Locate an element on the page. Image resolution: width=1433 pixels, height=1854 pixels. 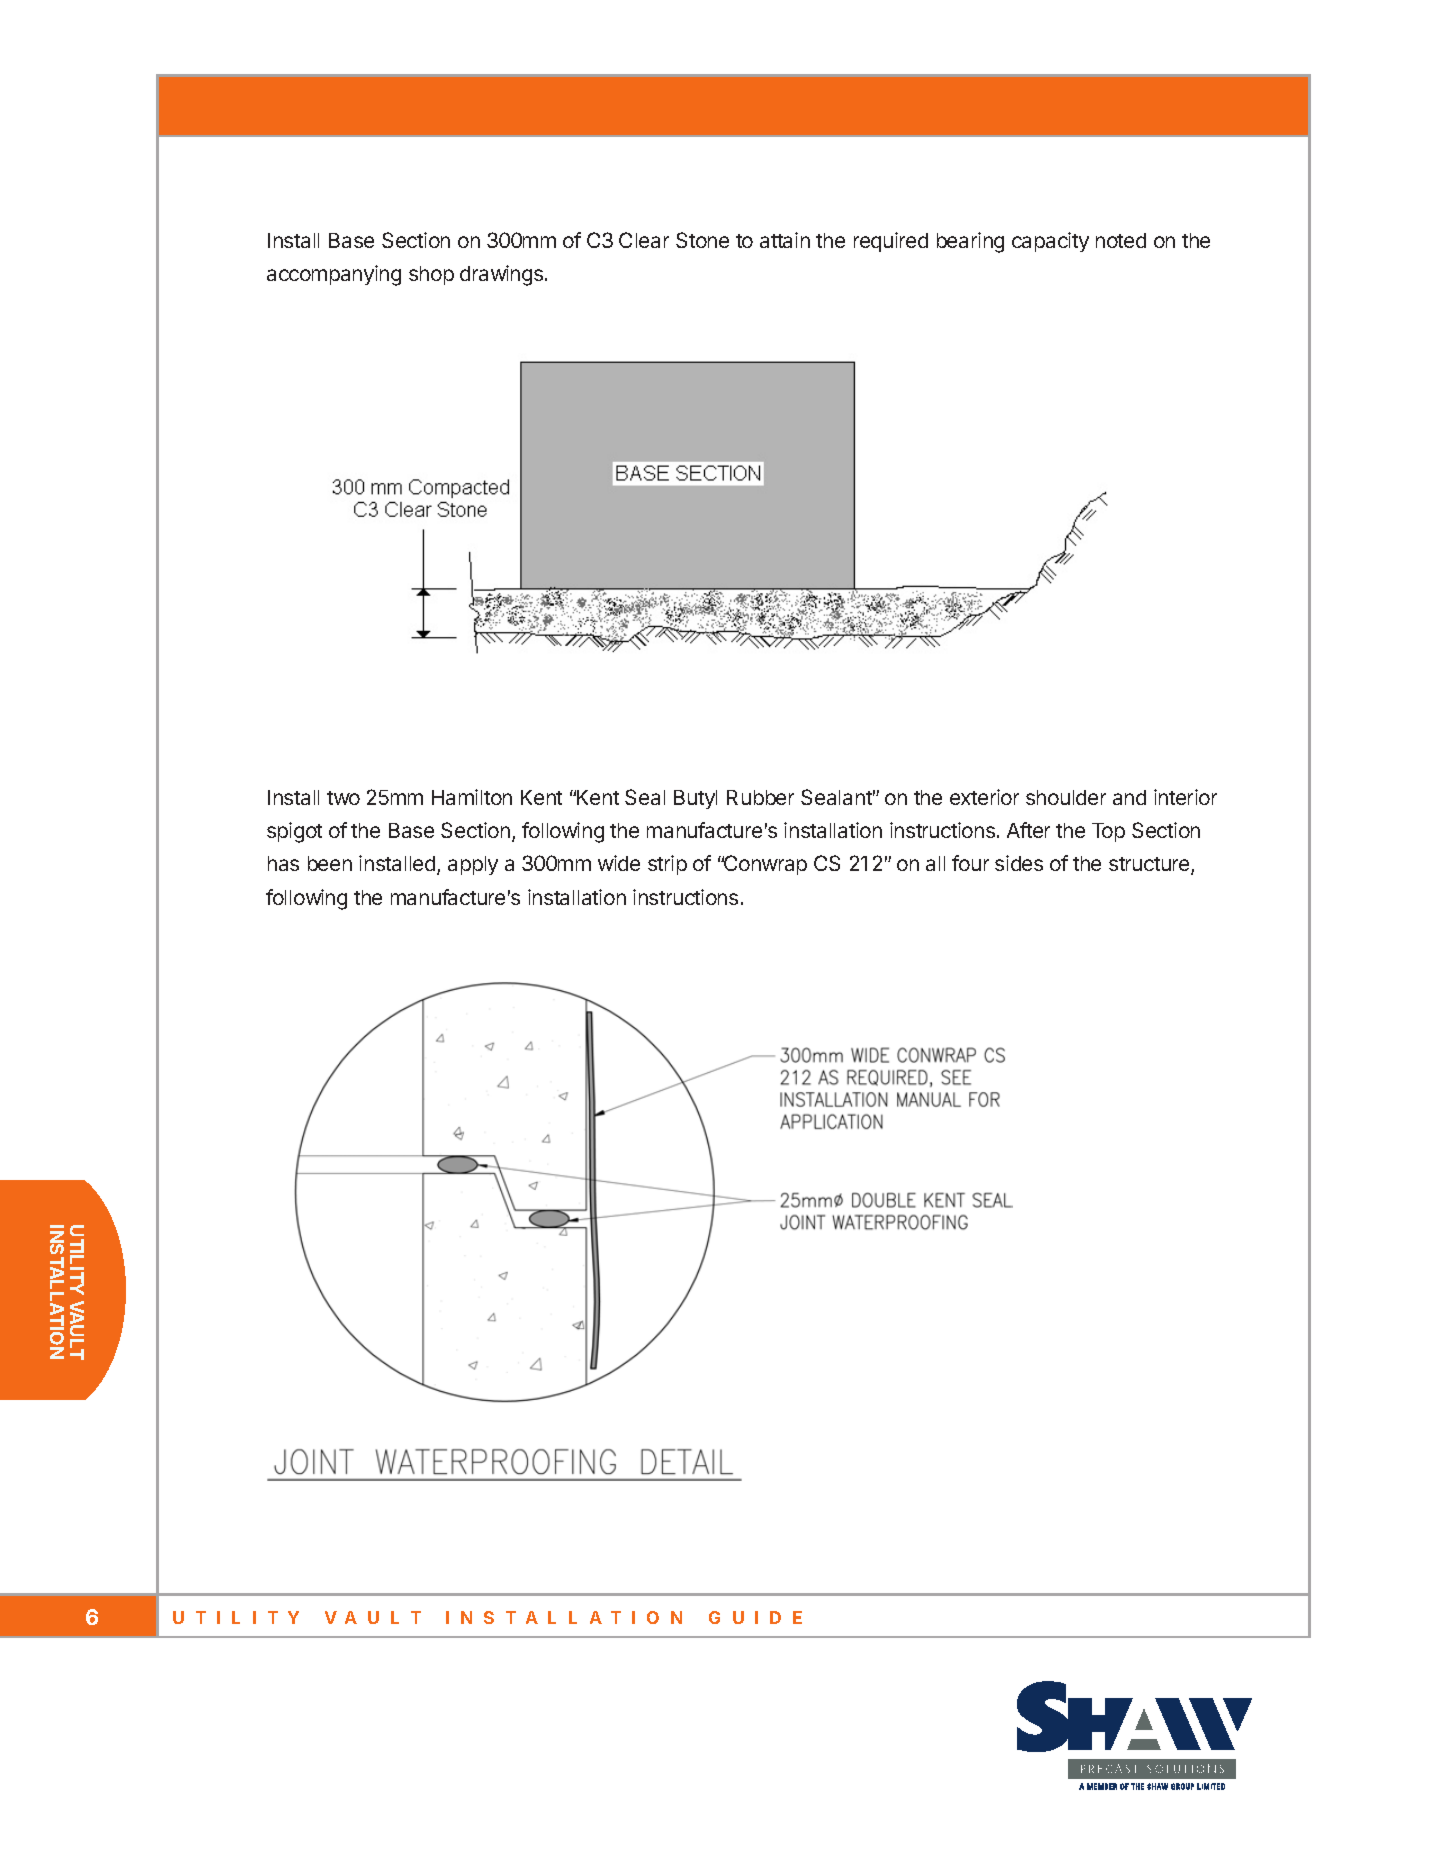
strip is located at coordinates (667, 865).
